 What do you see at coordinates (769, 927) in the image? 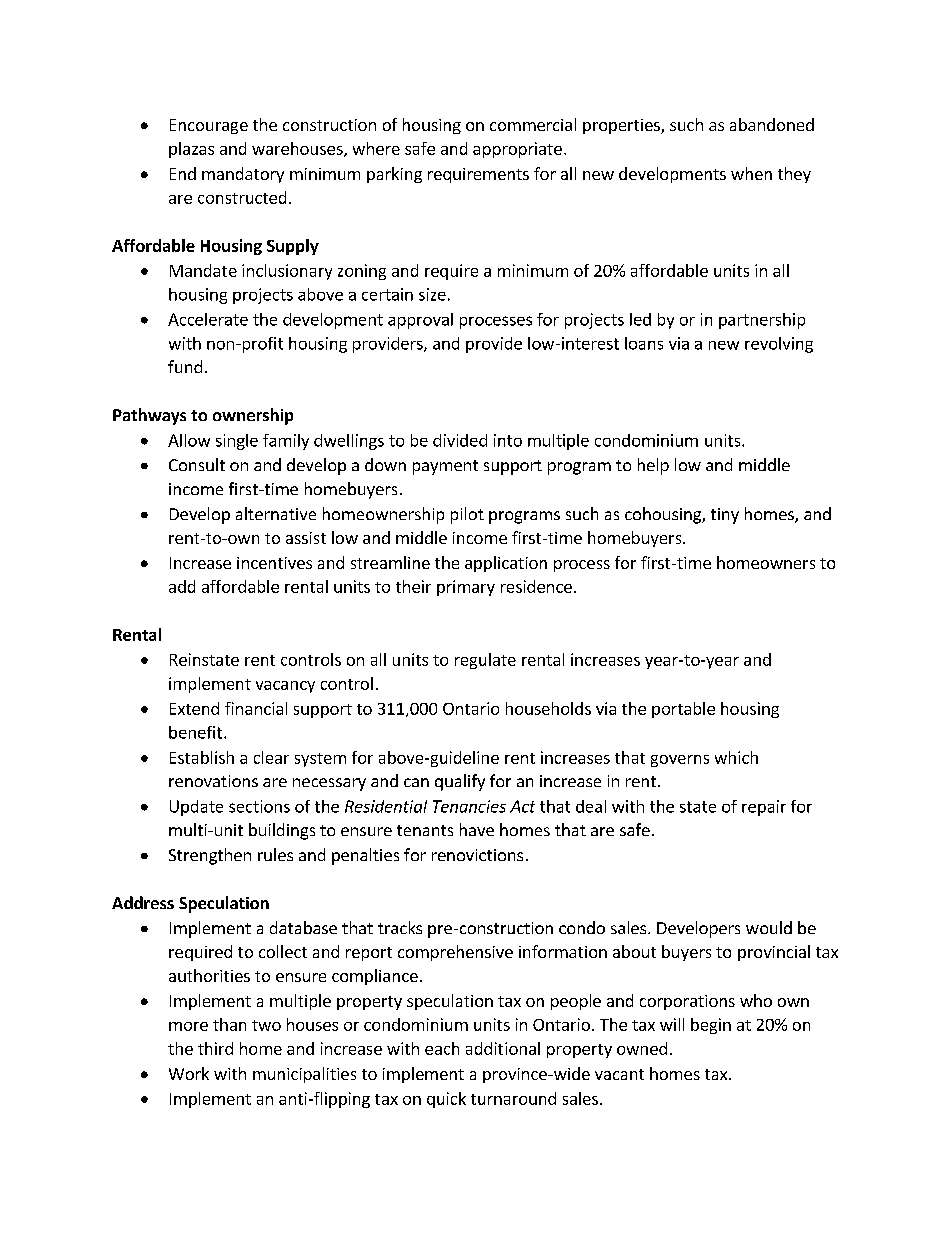
I see `would` at bounding box center [769, 927].
